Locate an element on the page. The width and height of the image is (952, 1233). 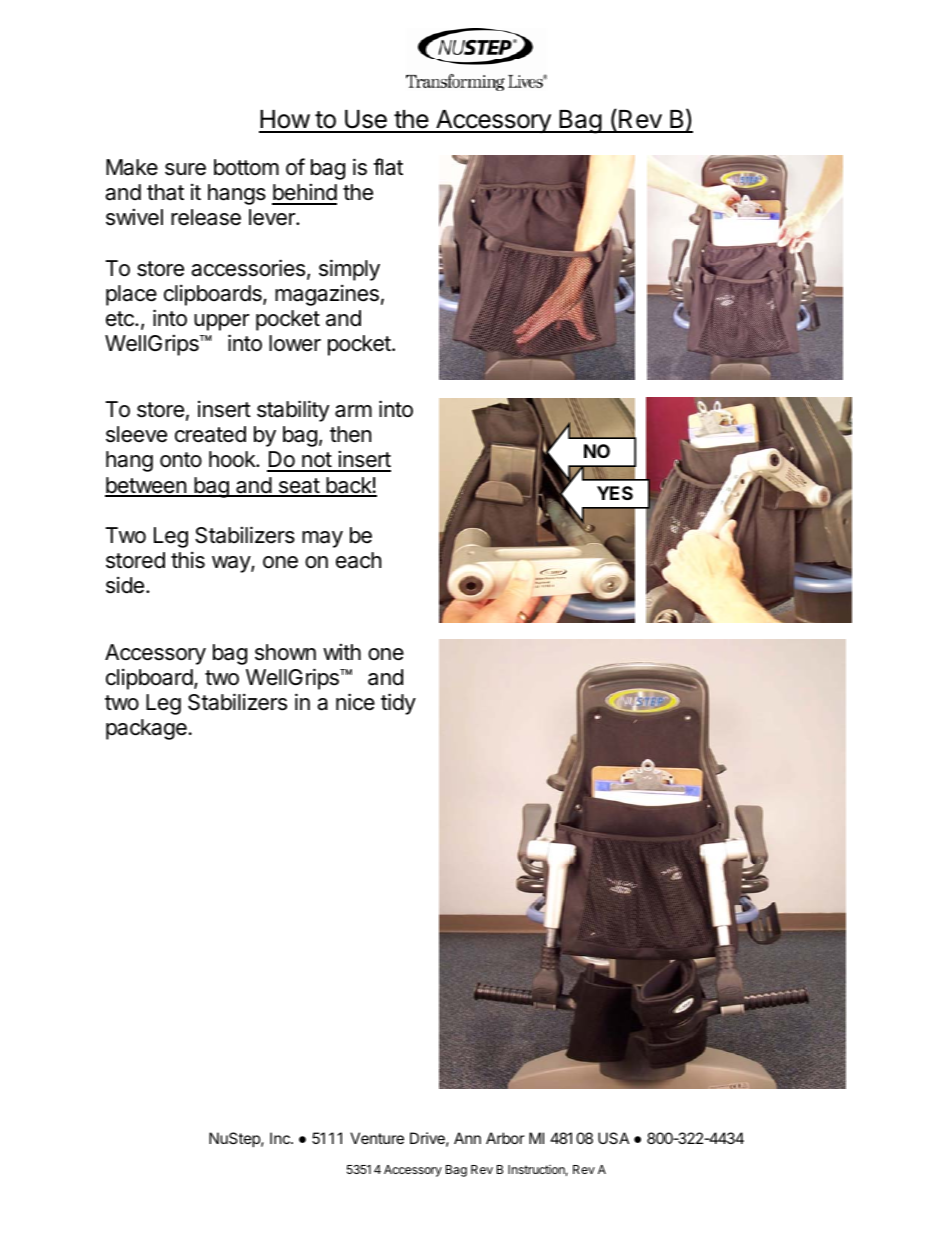
flat is located at coordinates (388, 167).
